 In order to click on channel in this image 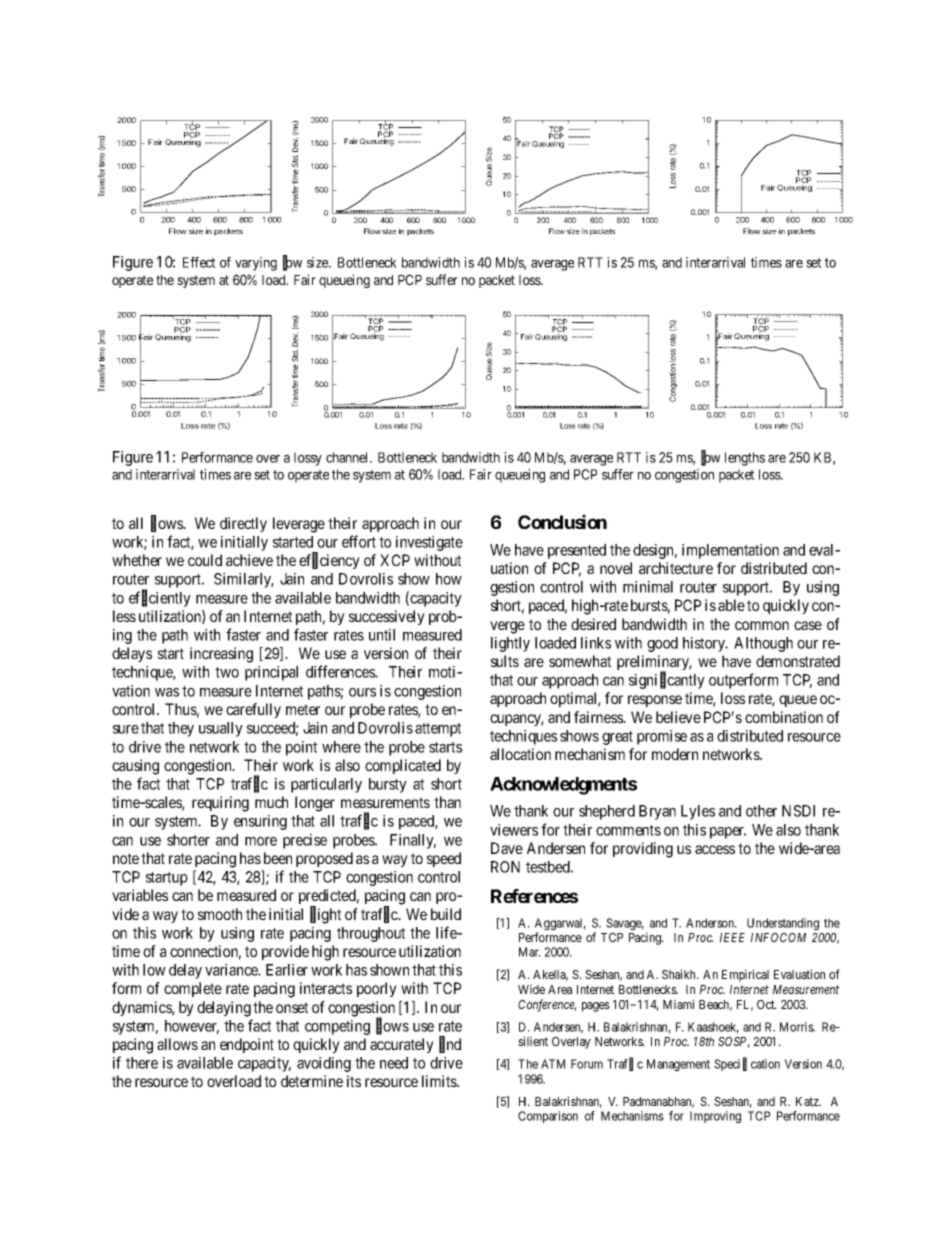, I will do `click(348, 457)`.
